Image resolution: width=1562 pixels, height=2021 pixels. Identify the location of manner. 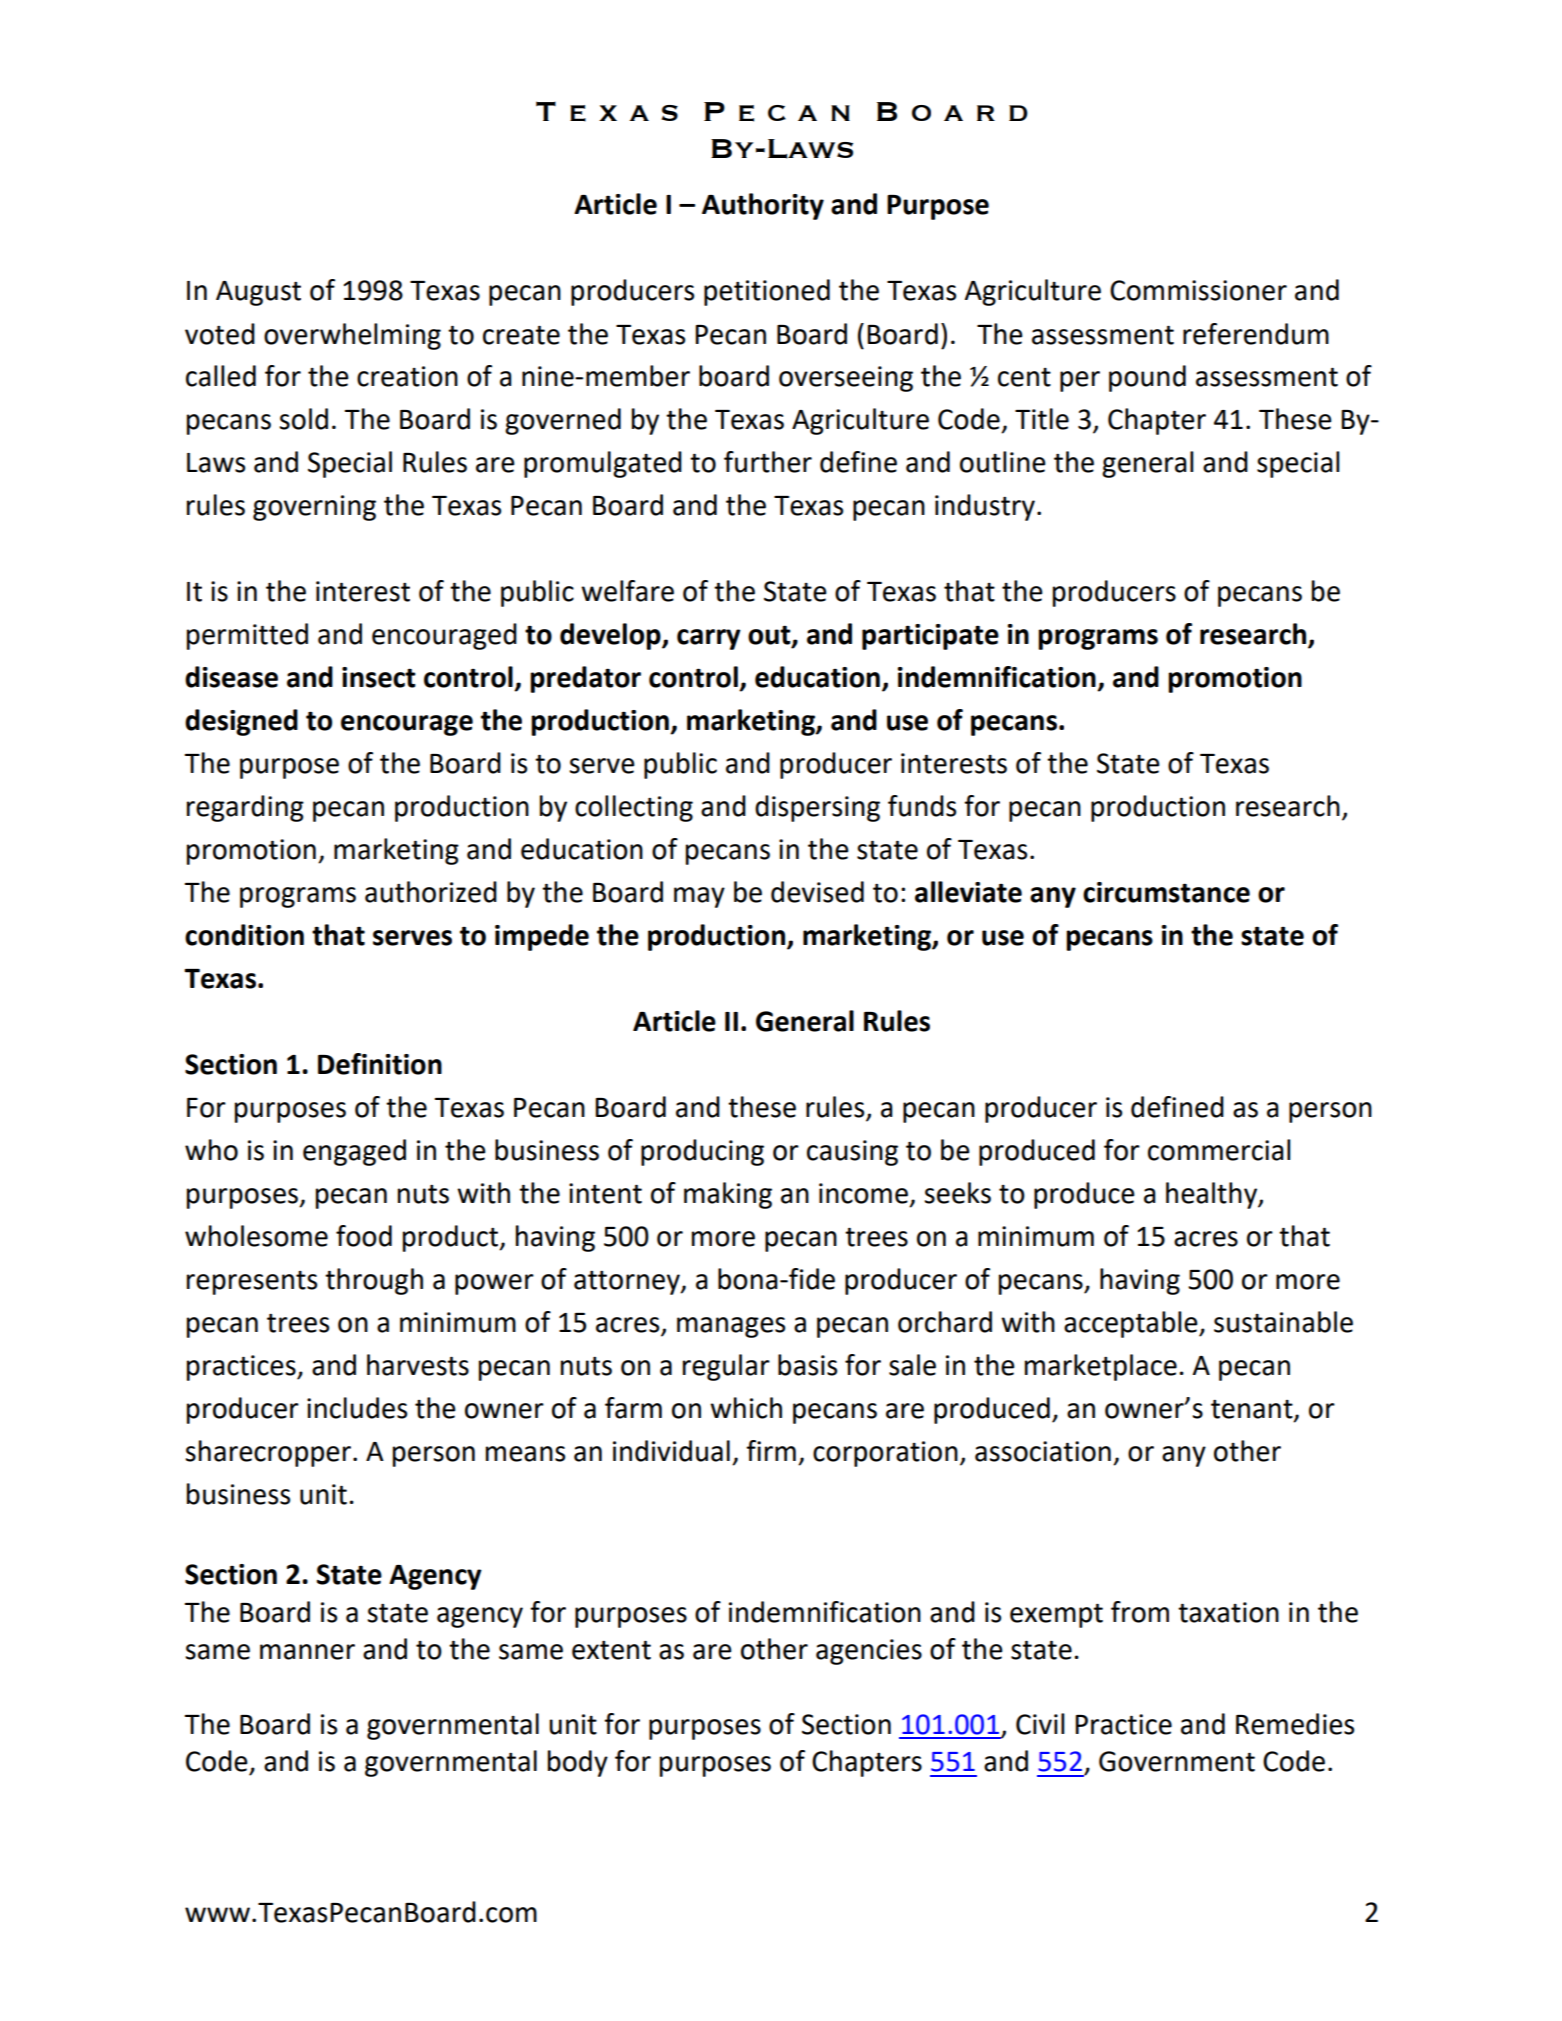
(307, 1652).
